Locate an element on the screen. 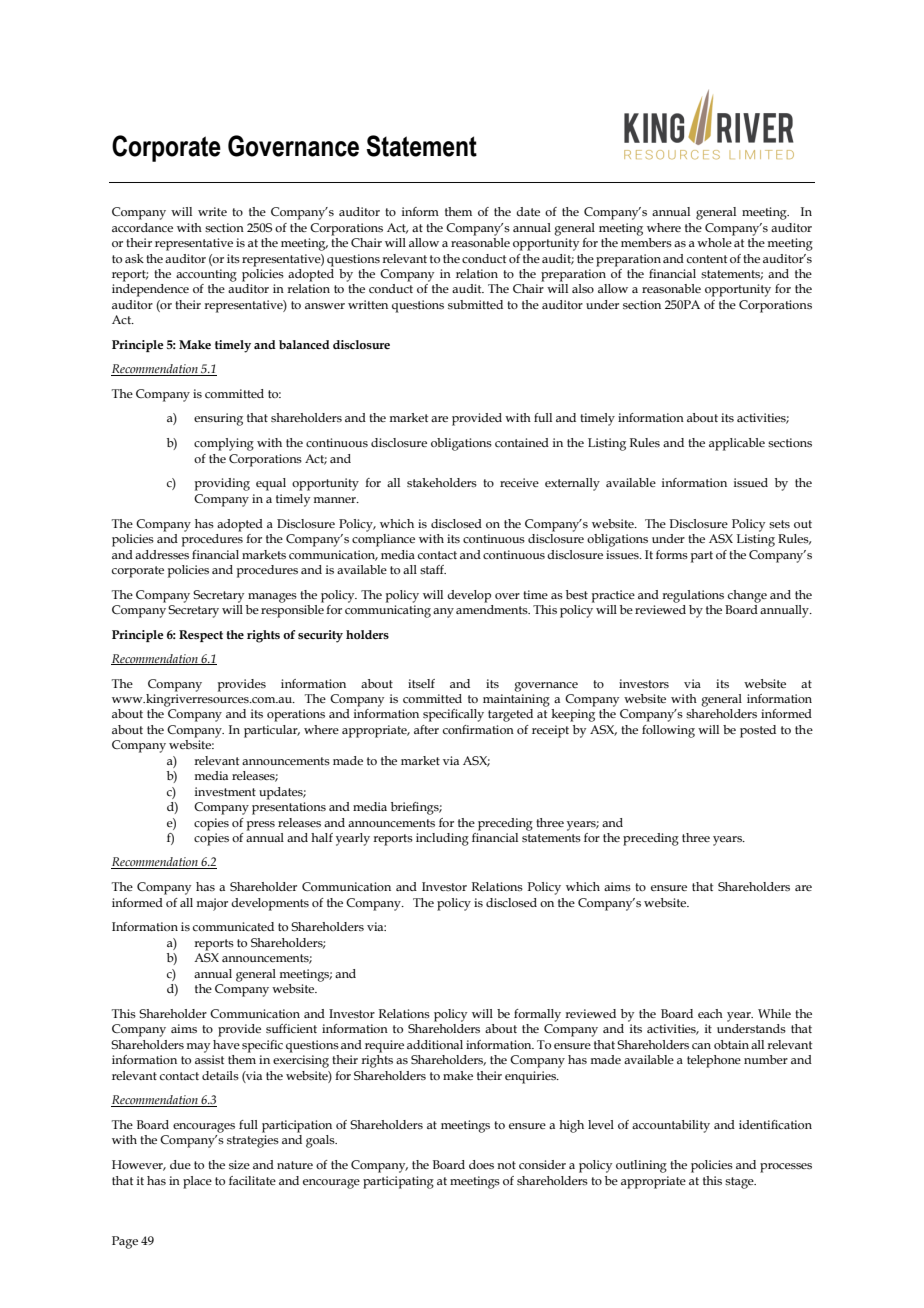 The image size is (924, 1308). stage is located at coordinates (740, 1183).
